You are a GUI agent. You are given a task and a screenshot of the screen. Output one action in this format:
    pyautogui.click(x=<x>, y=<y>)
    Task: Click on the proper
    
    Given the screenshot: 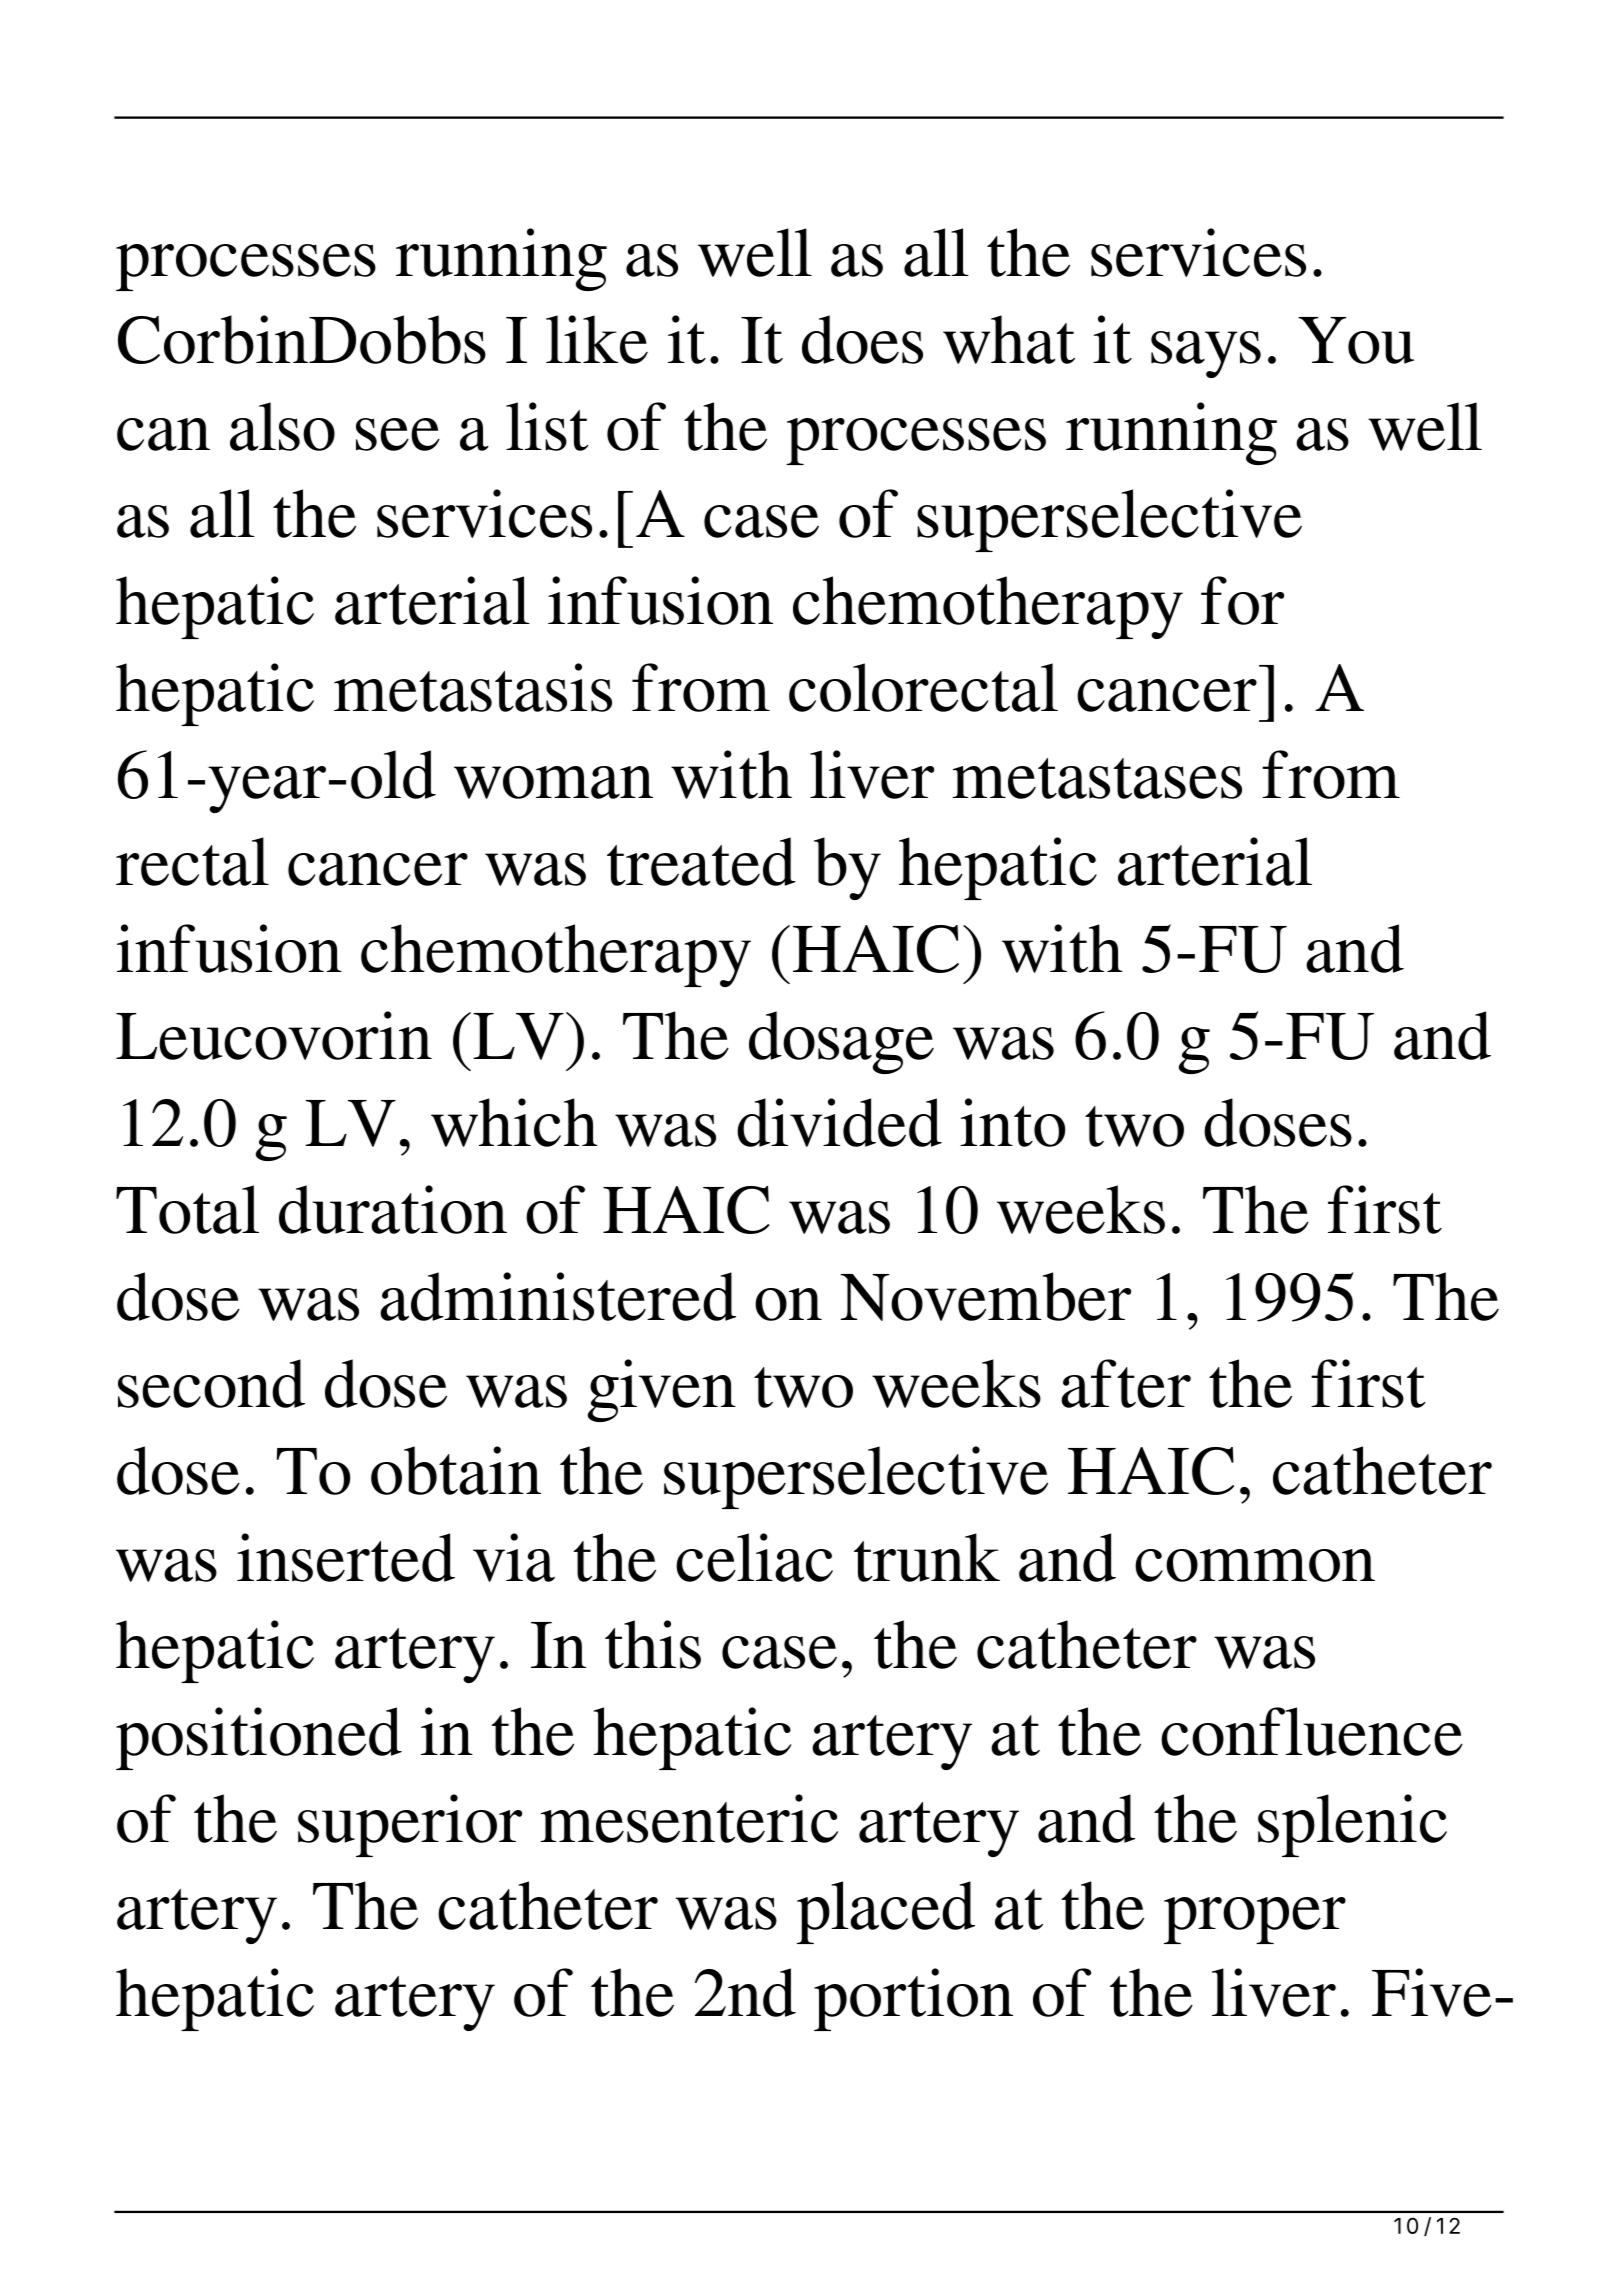 What is the action you would take?
    pyautogui.click(x=1255, y=1920)
